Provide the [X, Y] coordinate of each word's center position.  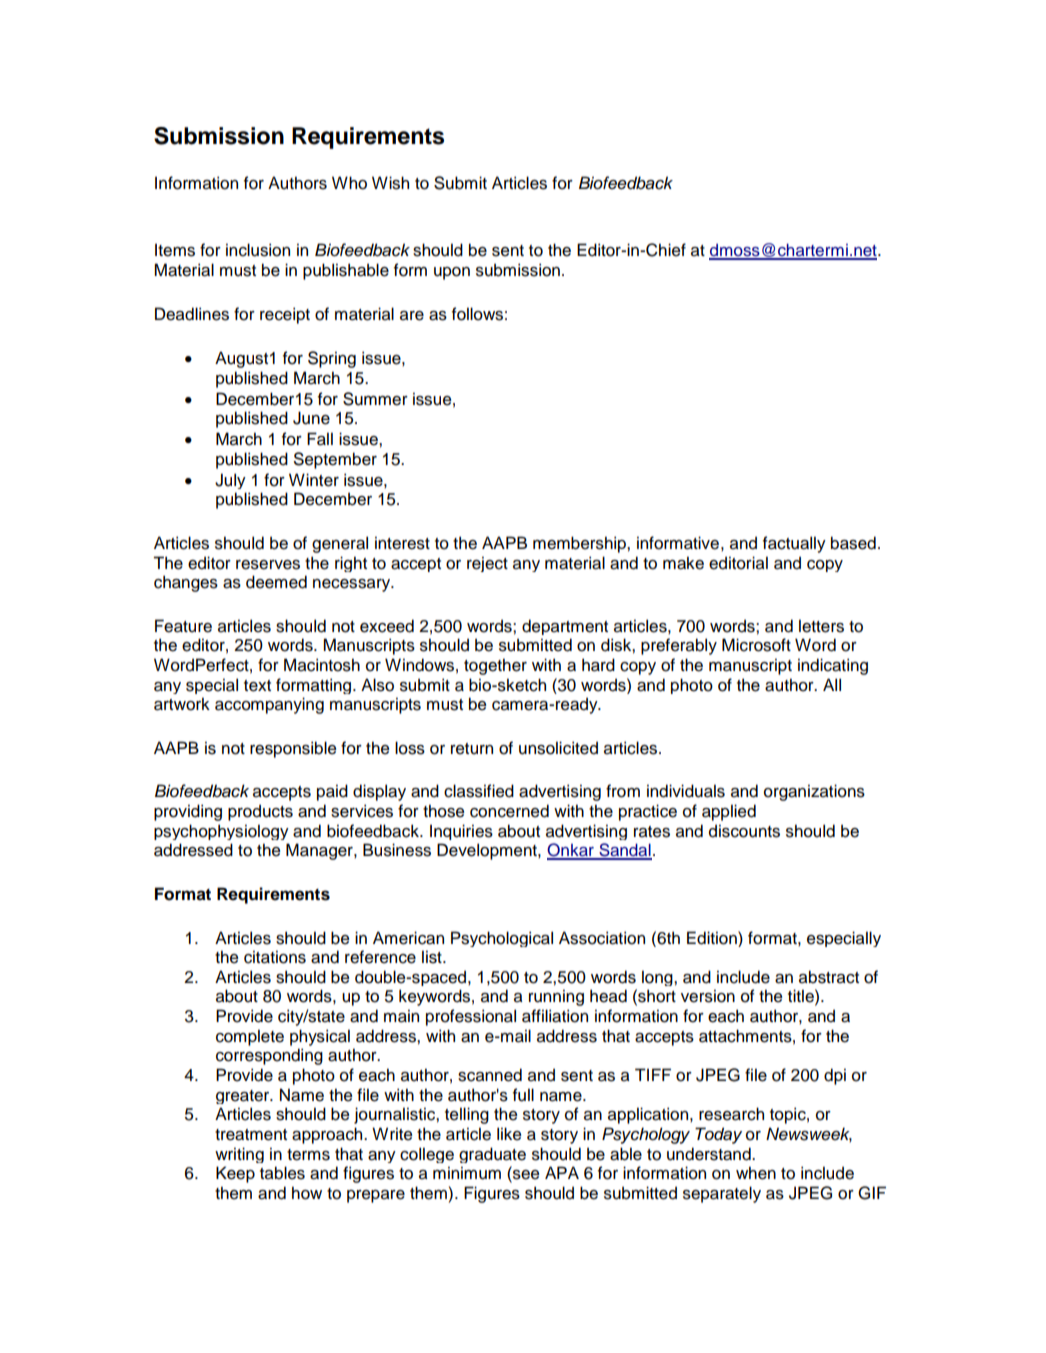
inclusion [258, 250]
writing [239, 1155]
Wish [390, 183]
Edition [713, 938]
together [495, 666]
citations [275, 957]
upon [452, 273]
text [257, 686]
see [525, 1176]
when [756, 1173]
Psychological [502, 939]
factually [794, 544]
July [230, 481]
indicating [833, 666]
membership [580, 544]
